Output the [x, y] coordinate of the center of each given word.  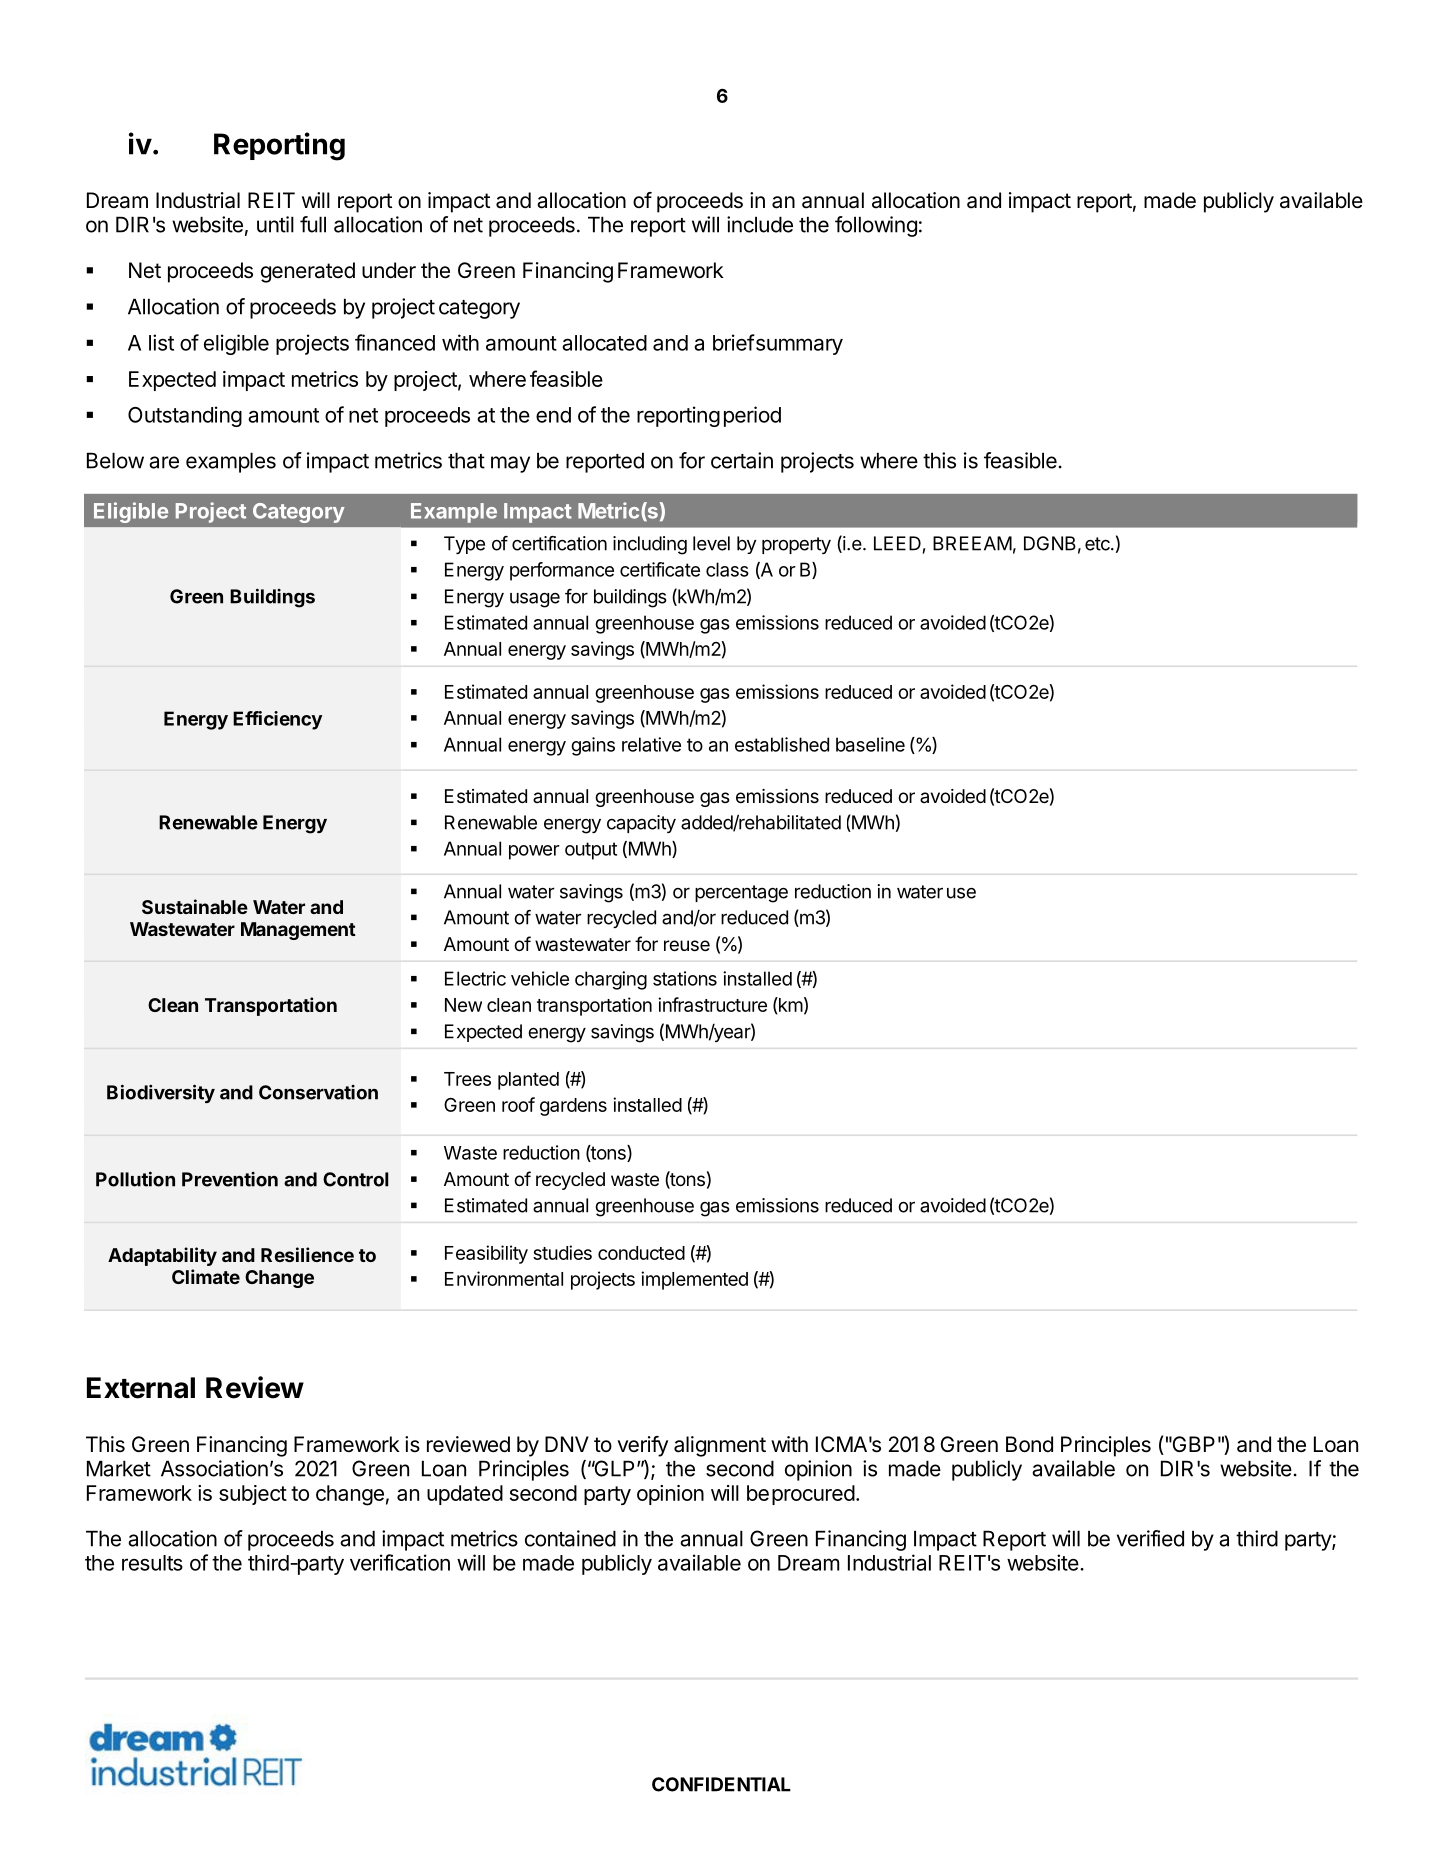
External [141, 1388]
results [152, 1563]
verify [642, 1446]
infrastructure [712, 1004]
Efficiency [277, 720]
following [876, 226]
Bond [1029, 1444]
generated [308, 272]
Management [298, 931]
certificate [660, 569]
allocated [604, 343]
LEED [897, 543]
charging [611, 980]
